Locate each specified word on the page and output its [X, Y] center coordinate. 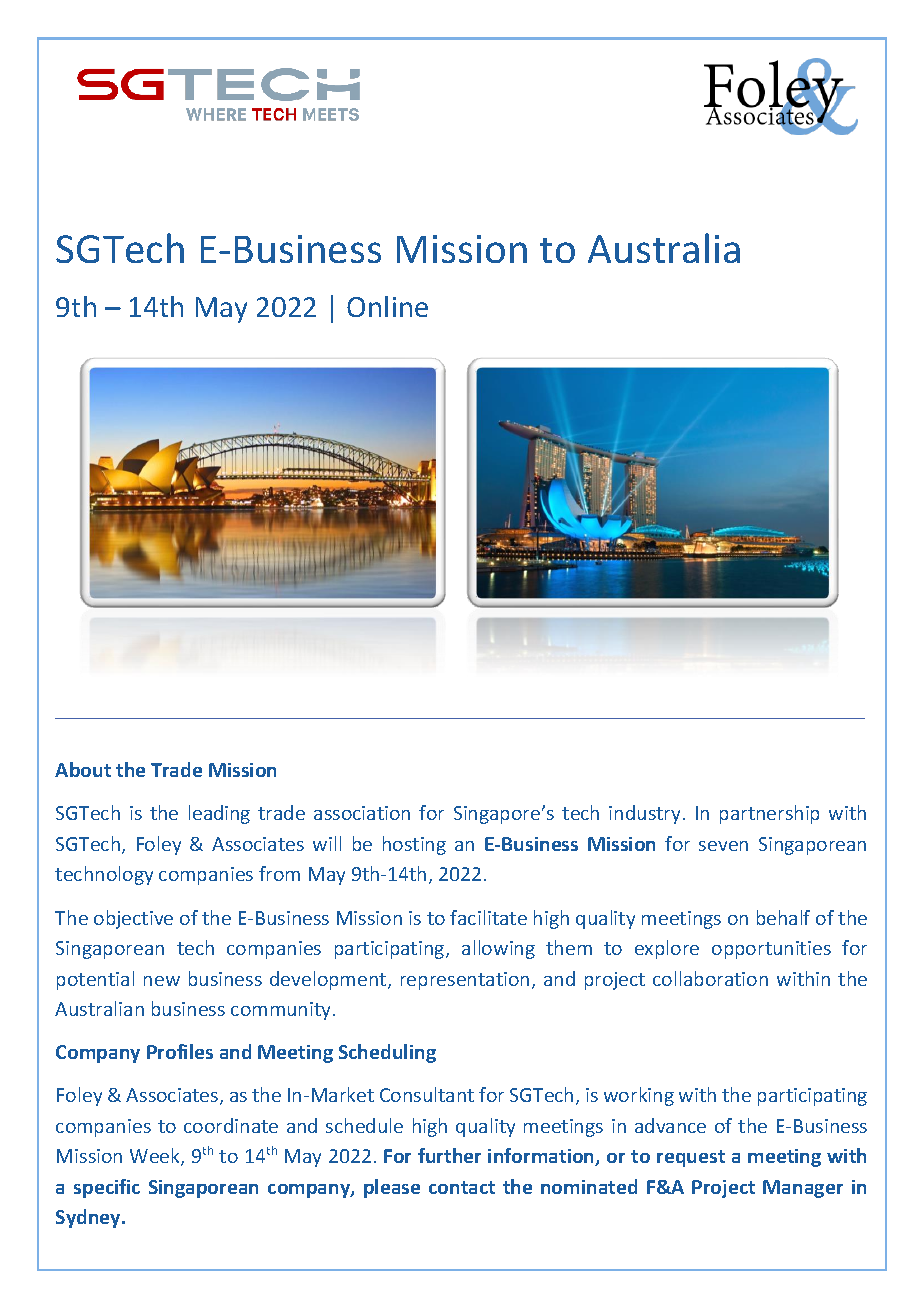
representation [465, 981]
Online [387, 306]
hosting [414, 845]
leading [219, 814]
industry [644, 814]
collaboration [710, 978]
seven [723, 846]
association [362, 813]
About [83, 769]
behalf [783, 917]
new [162, 981]
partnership [769, 814]
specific [107, 1188]
